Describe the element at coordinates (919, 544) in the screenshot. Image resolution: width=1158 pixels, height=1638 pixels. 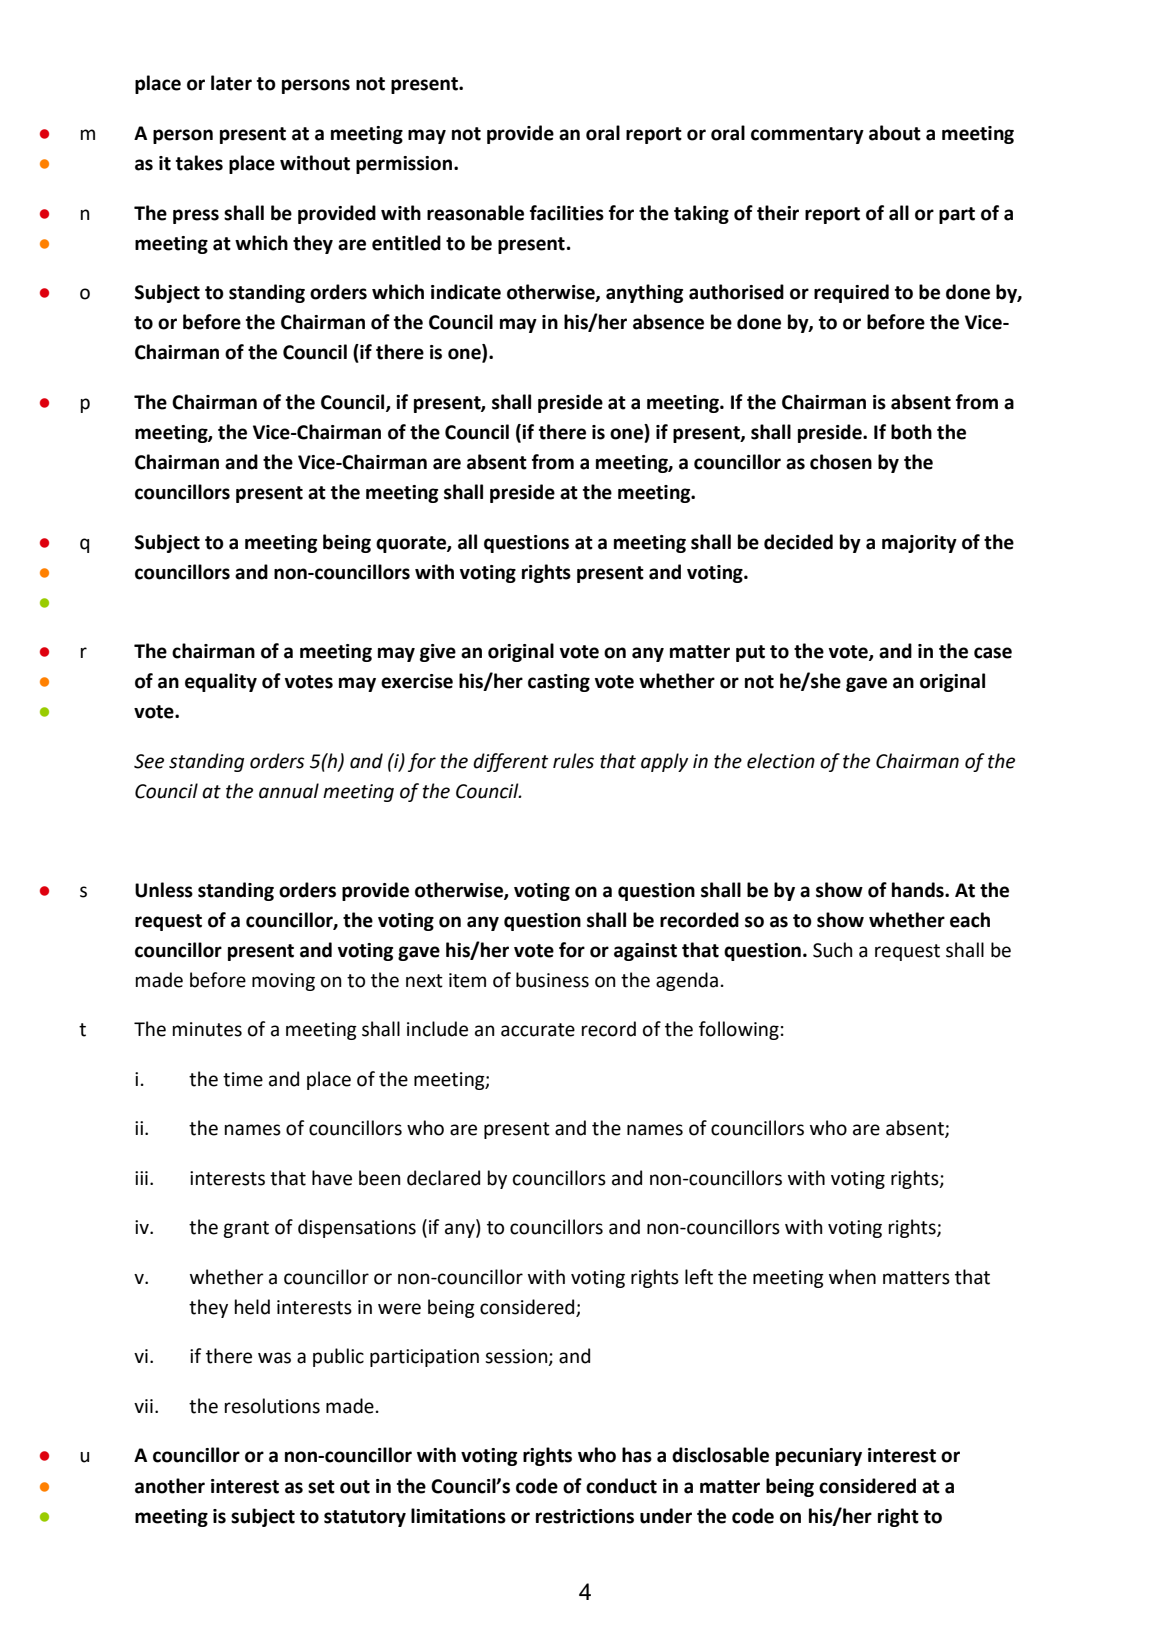
I see `majority` at that location.
